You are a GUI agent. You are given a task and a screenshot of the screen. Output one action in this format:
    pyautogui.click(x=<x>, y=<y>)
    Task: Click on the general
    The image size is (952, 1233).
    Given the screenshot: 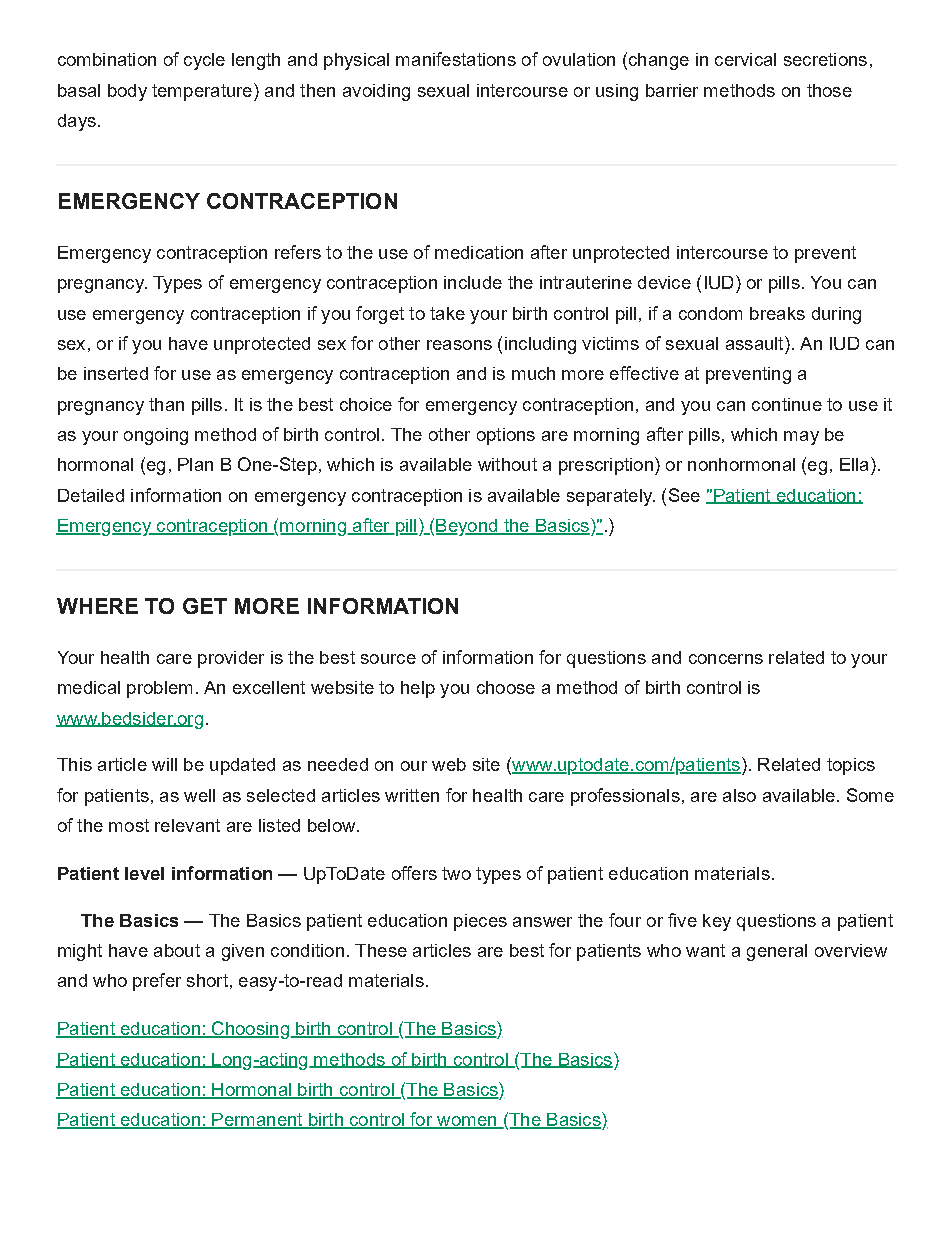 What is the action you would take?
    pyautogui.click(x=777, y=952)
